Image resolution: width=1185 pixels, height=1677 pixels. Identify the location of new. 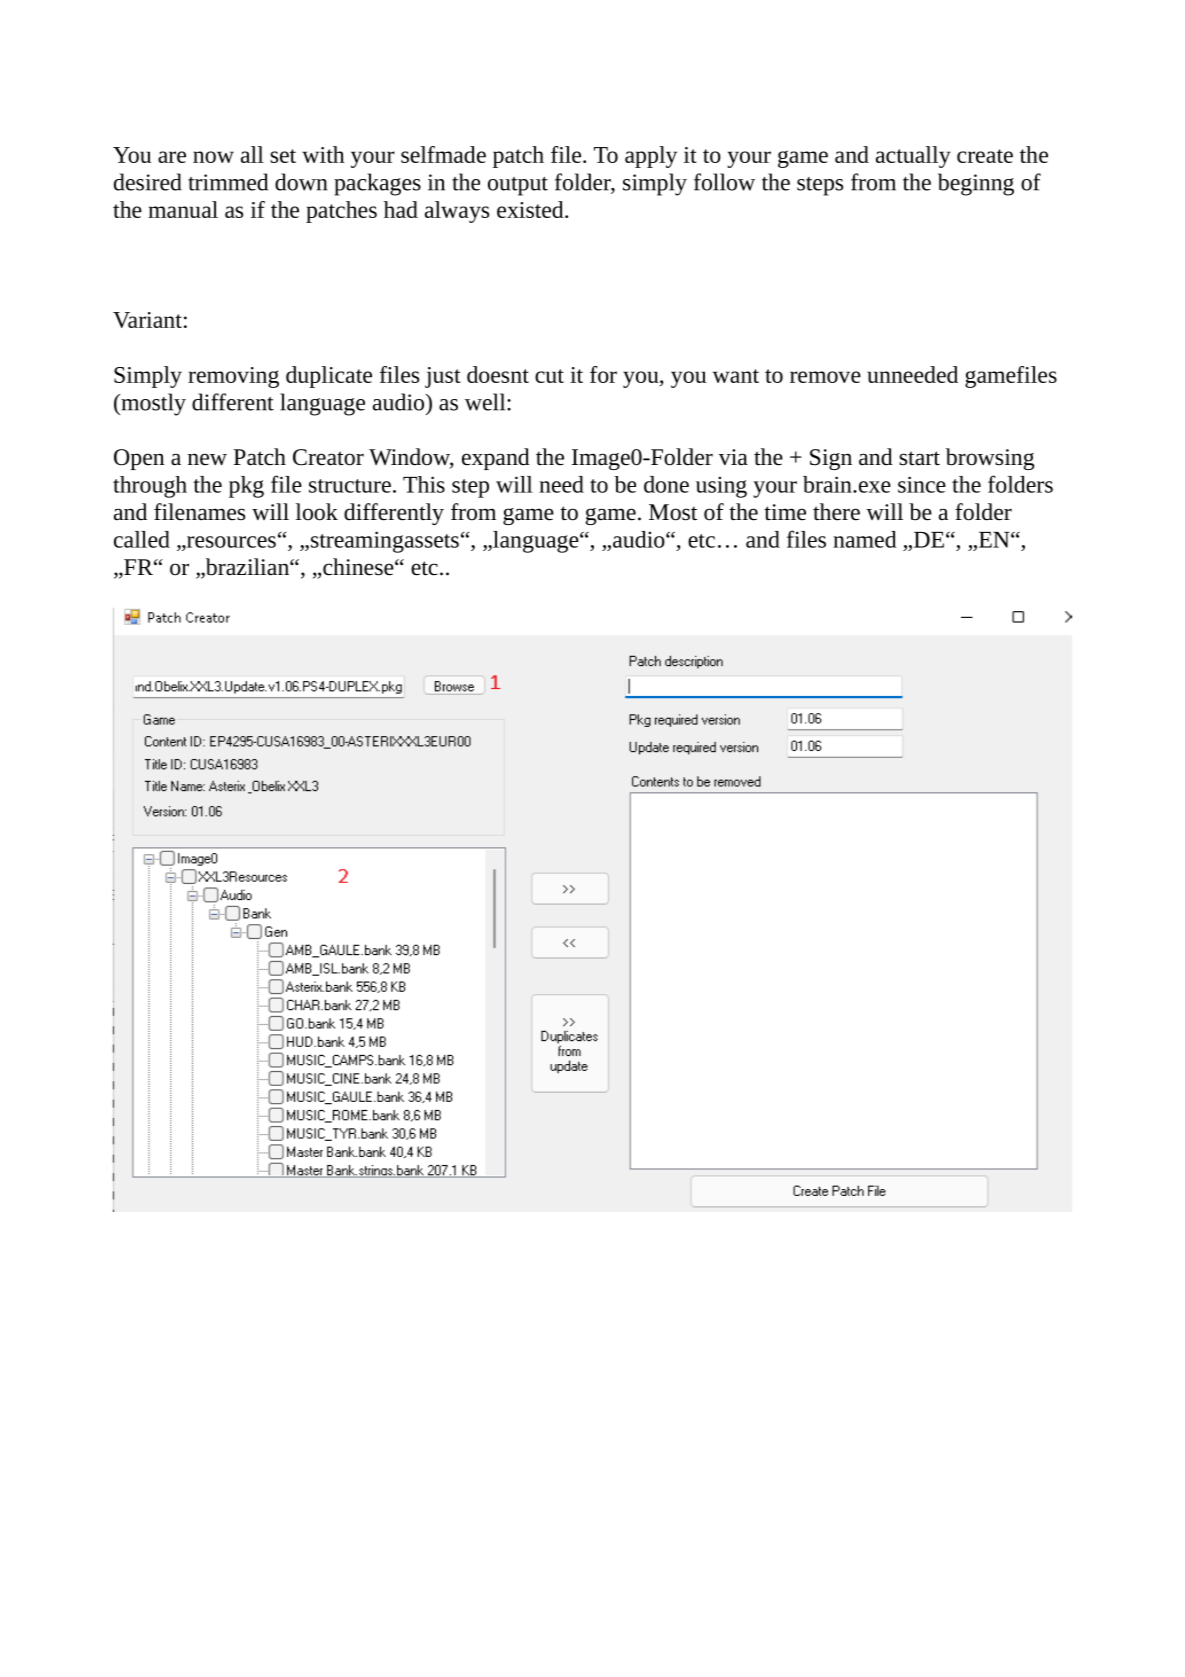
(207, 459).
